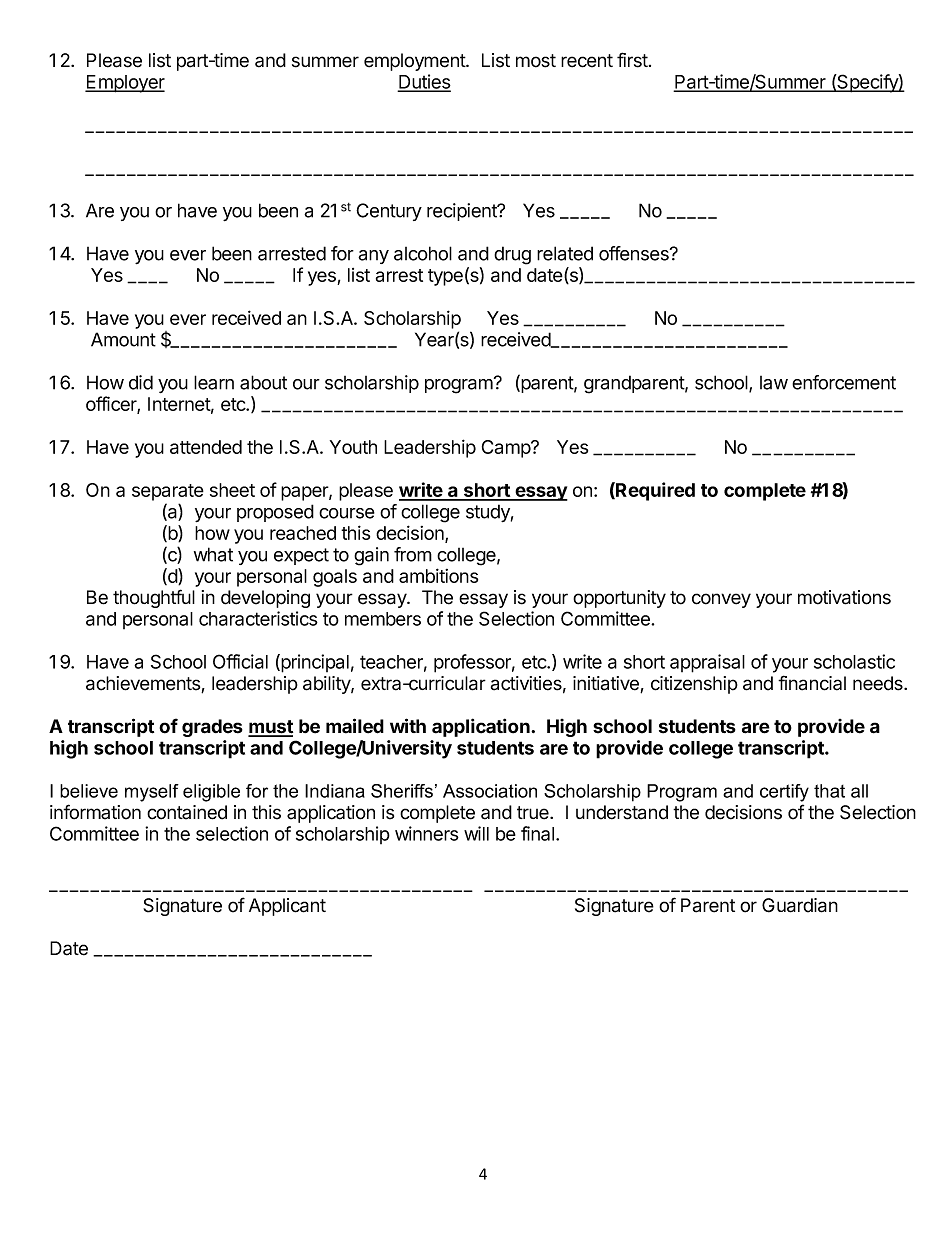 This screenshot has height=1233, width=952. Describe the element at coordinates (635, 253) in the screenshot. I see `offenses` at that location.
